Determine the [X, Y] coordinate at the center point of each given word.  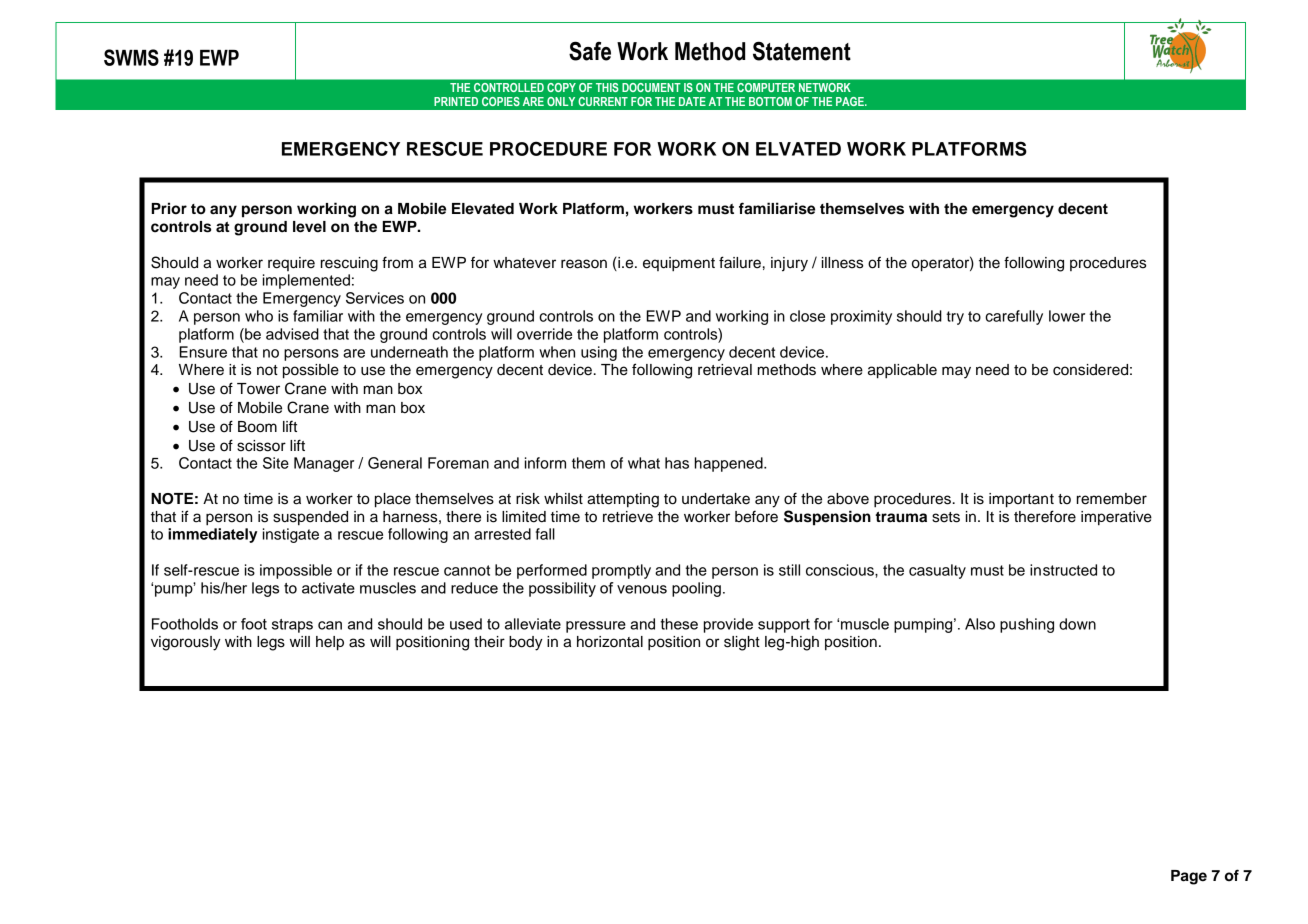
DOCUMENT [651, 87]
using [599, 353]
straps [292, 626]
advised [292, 334]
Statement [802, 51]
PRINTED [456, 101]
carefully [1014, 317]
